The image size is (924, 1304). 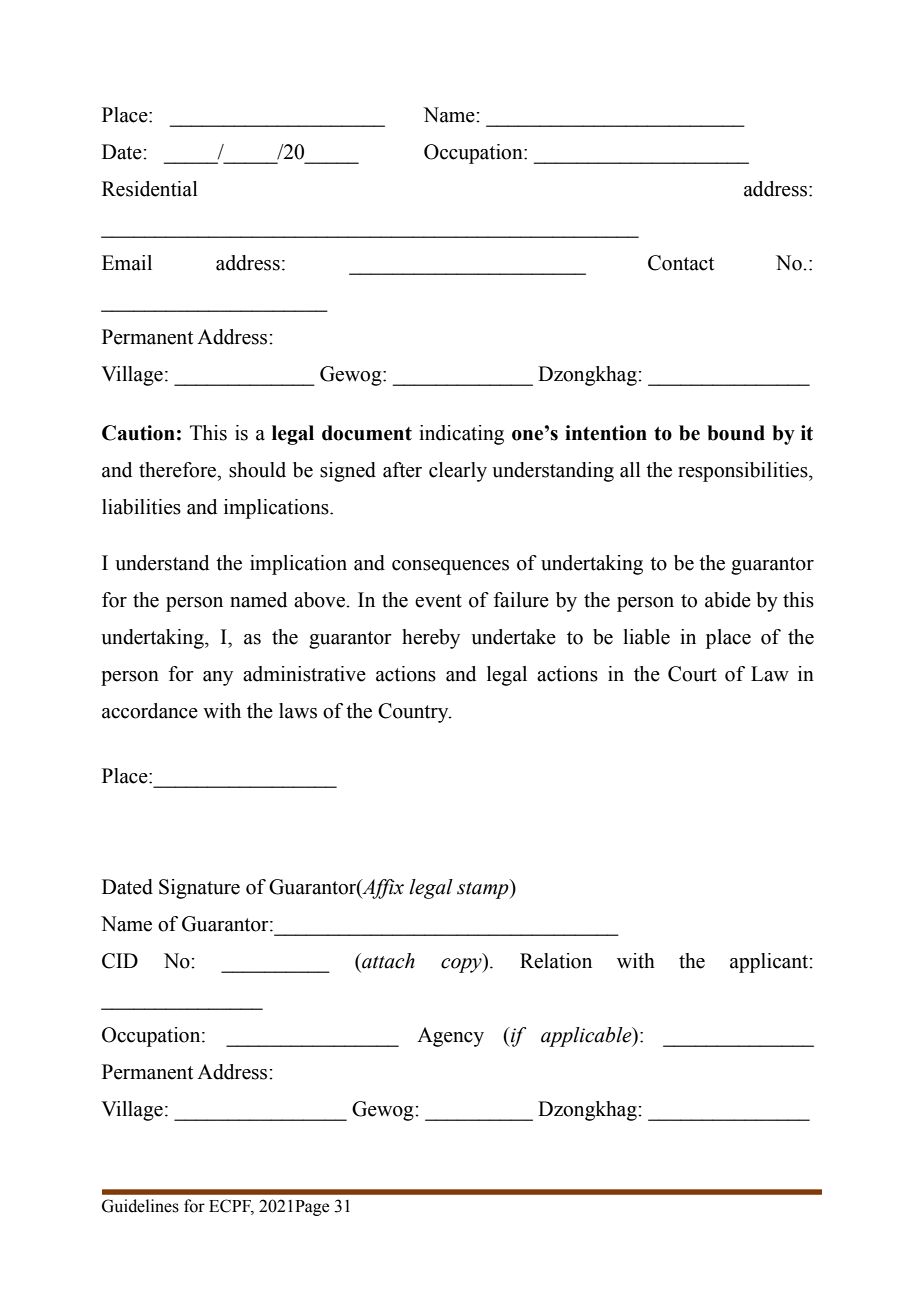 What do you see at coordinates (587, 1037) in the page?
I see `applicable` at bounding box center [587, 1037].
